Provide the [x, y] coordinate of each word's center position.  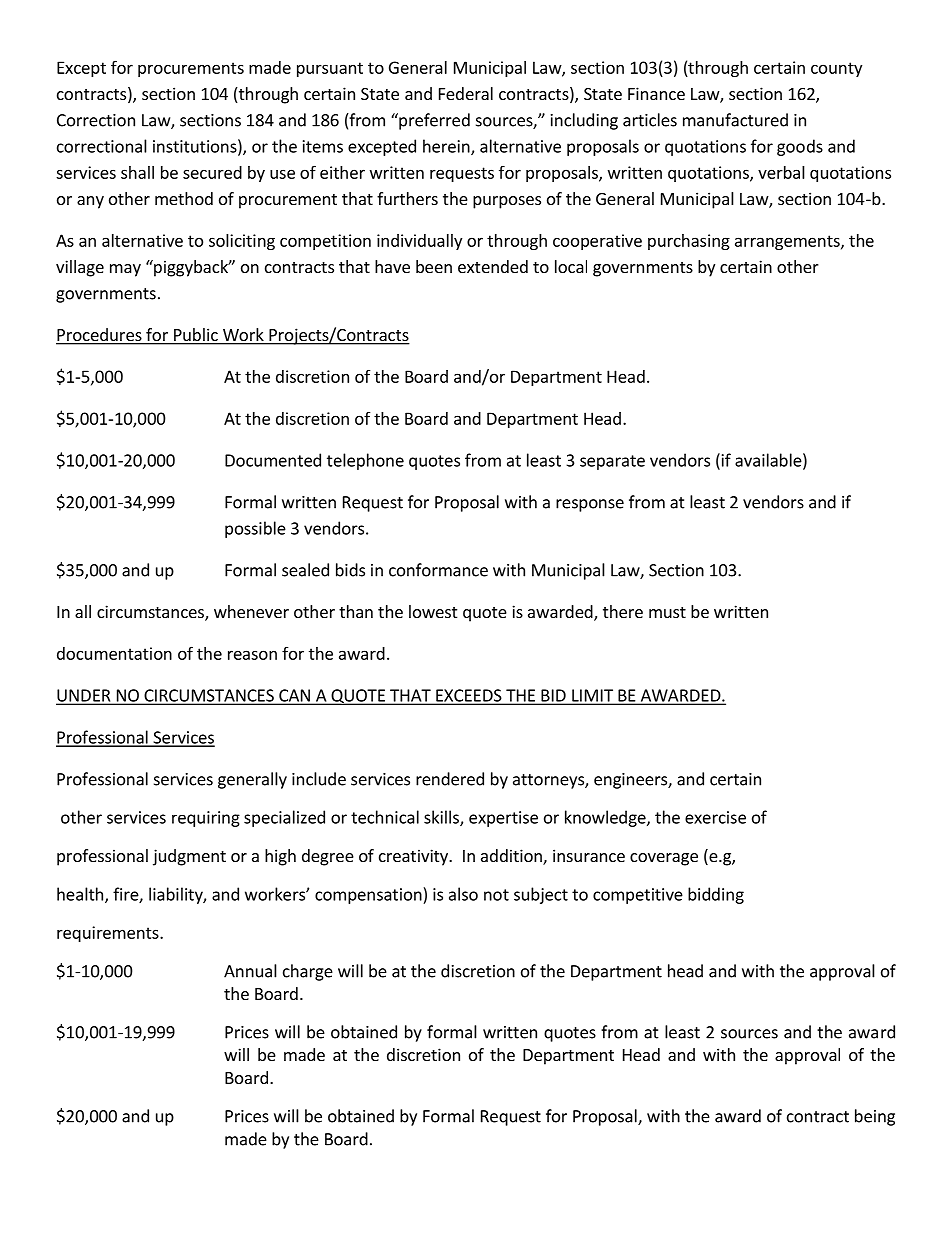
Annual [250, 971]
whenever [251, 611]
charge [308, 972]
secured [212, 172]
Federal [466, 93]
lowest [433, 611]
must [667, 612]
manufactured [735, 120]
